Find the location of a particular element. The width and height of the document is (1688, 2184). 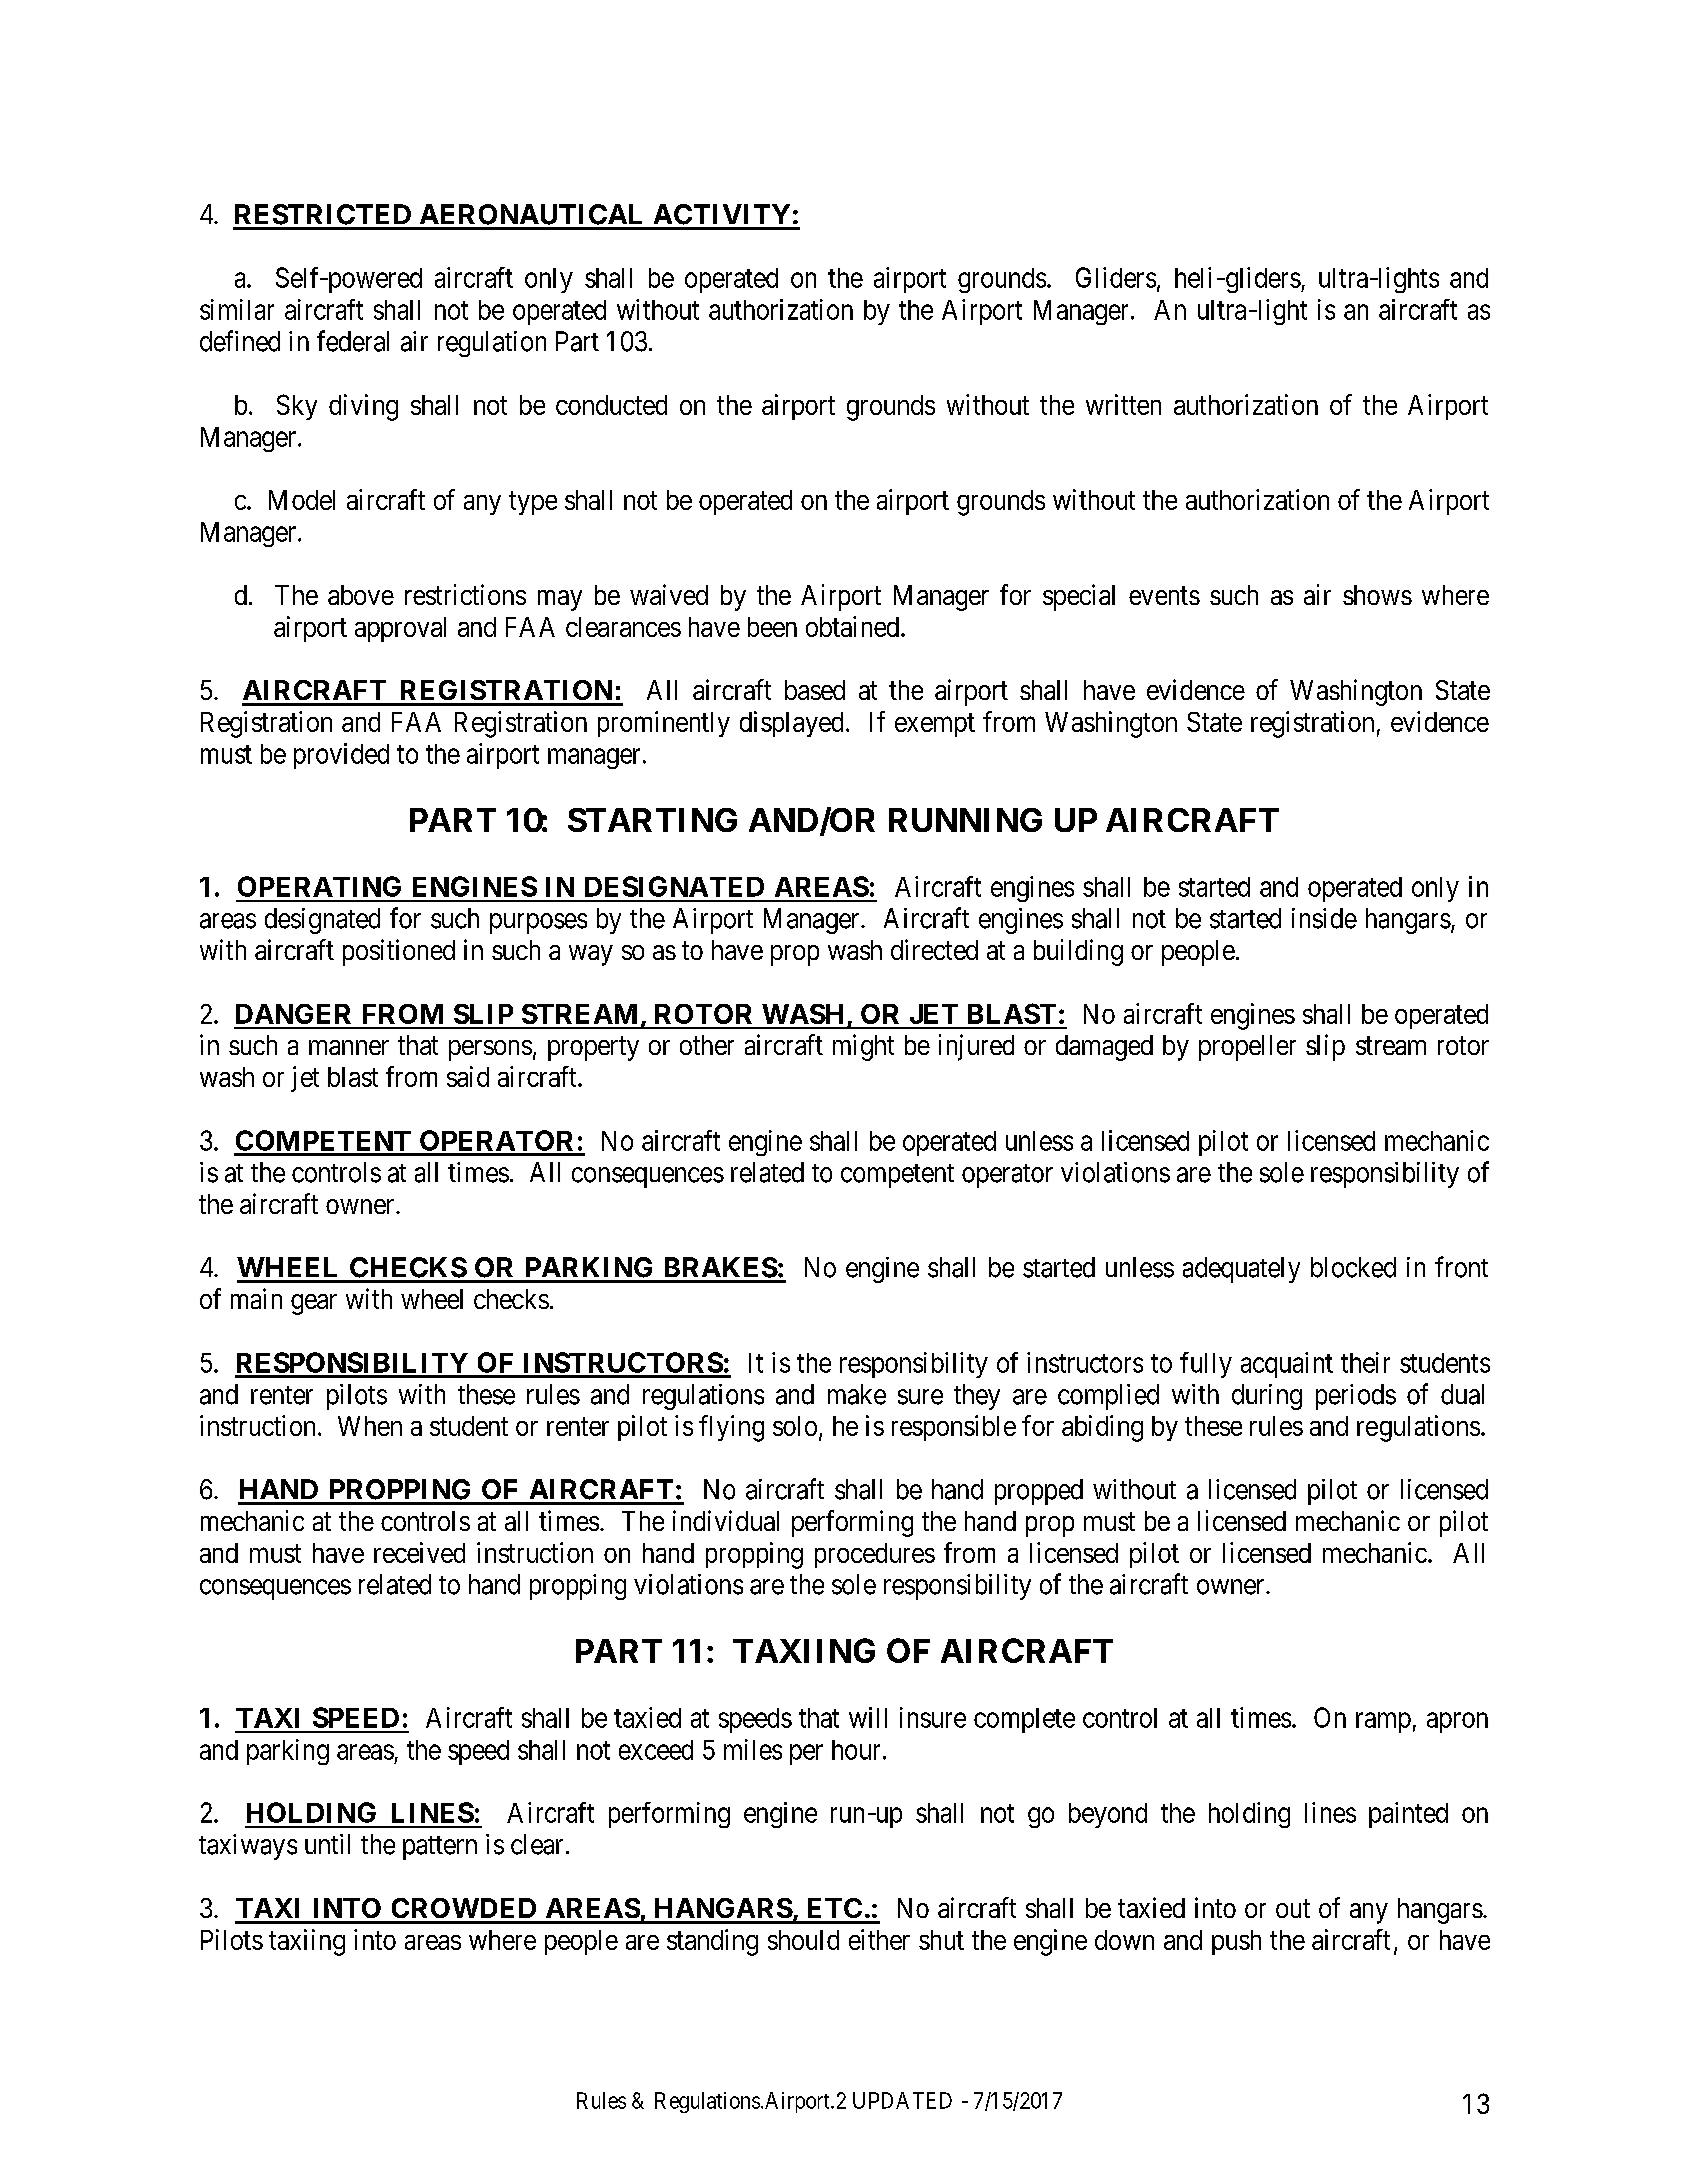

pattern is located at coordinates (440, 1848).
